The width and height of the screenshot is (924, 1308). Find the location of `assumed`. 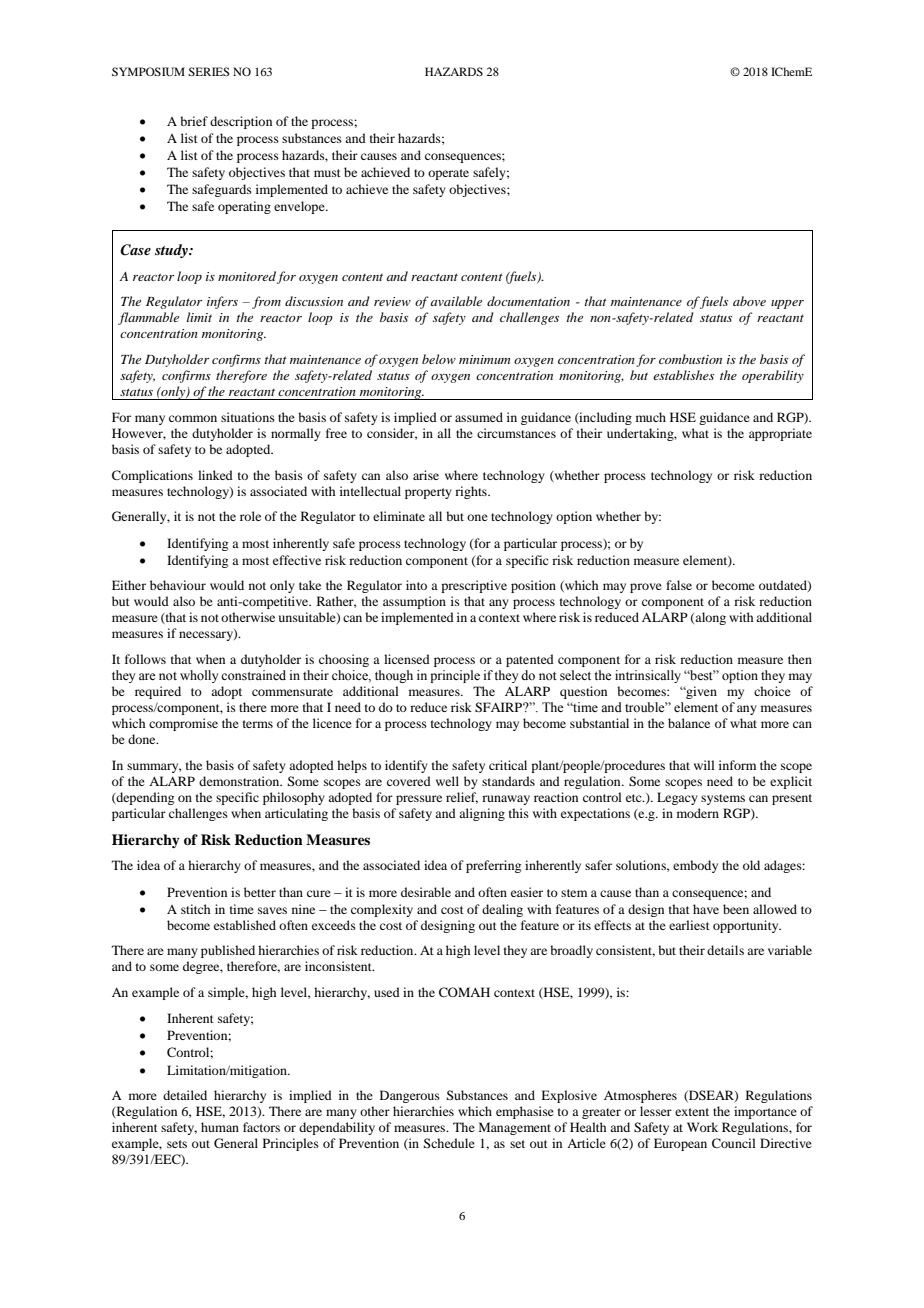

assumed is located at coordinates (479, 417).
